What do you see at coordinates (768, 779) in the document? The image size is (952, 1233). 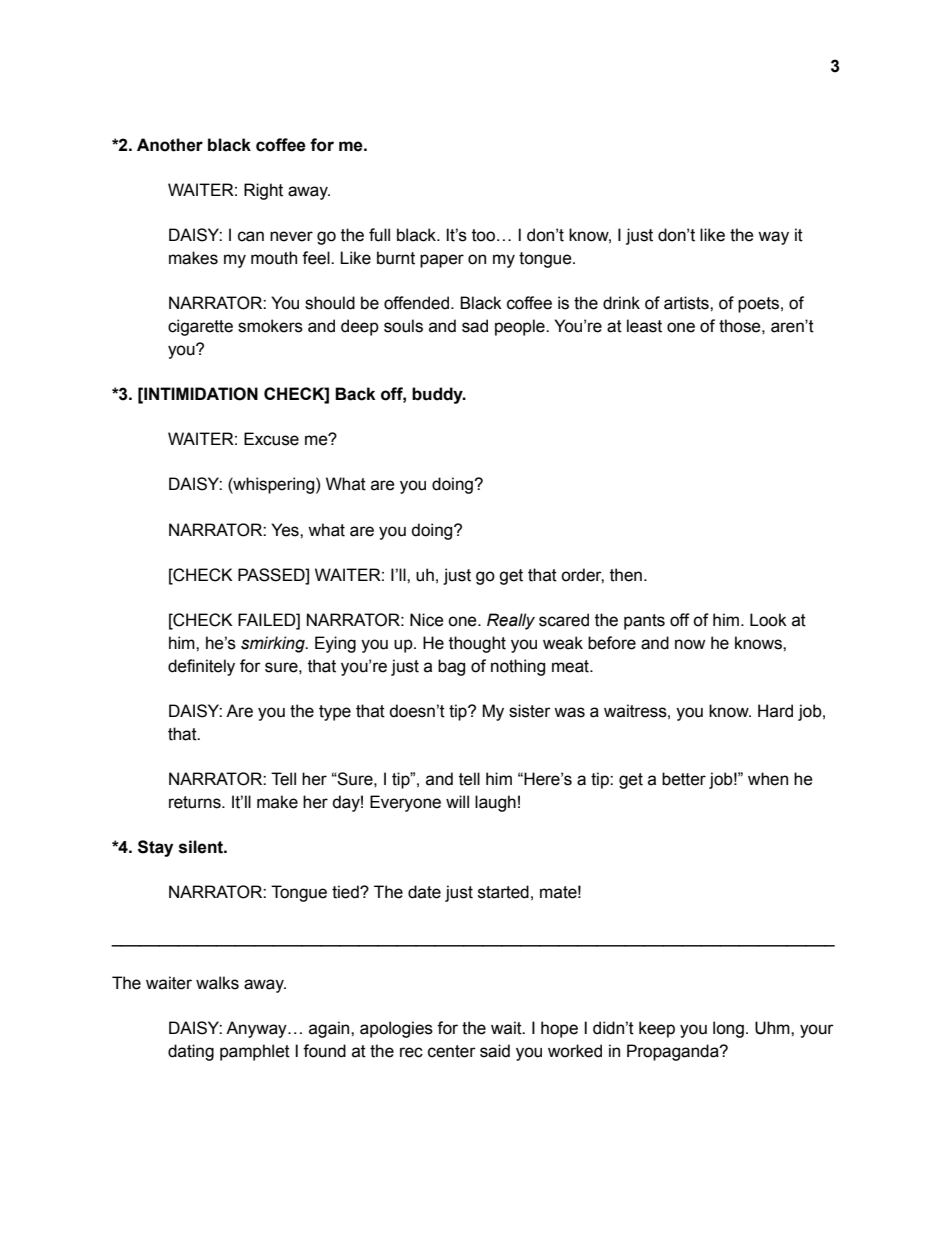 I see `when` at bounding box center [768, 779].
